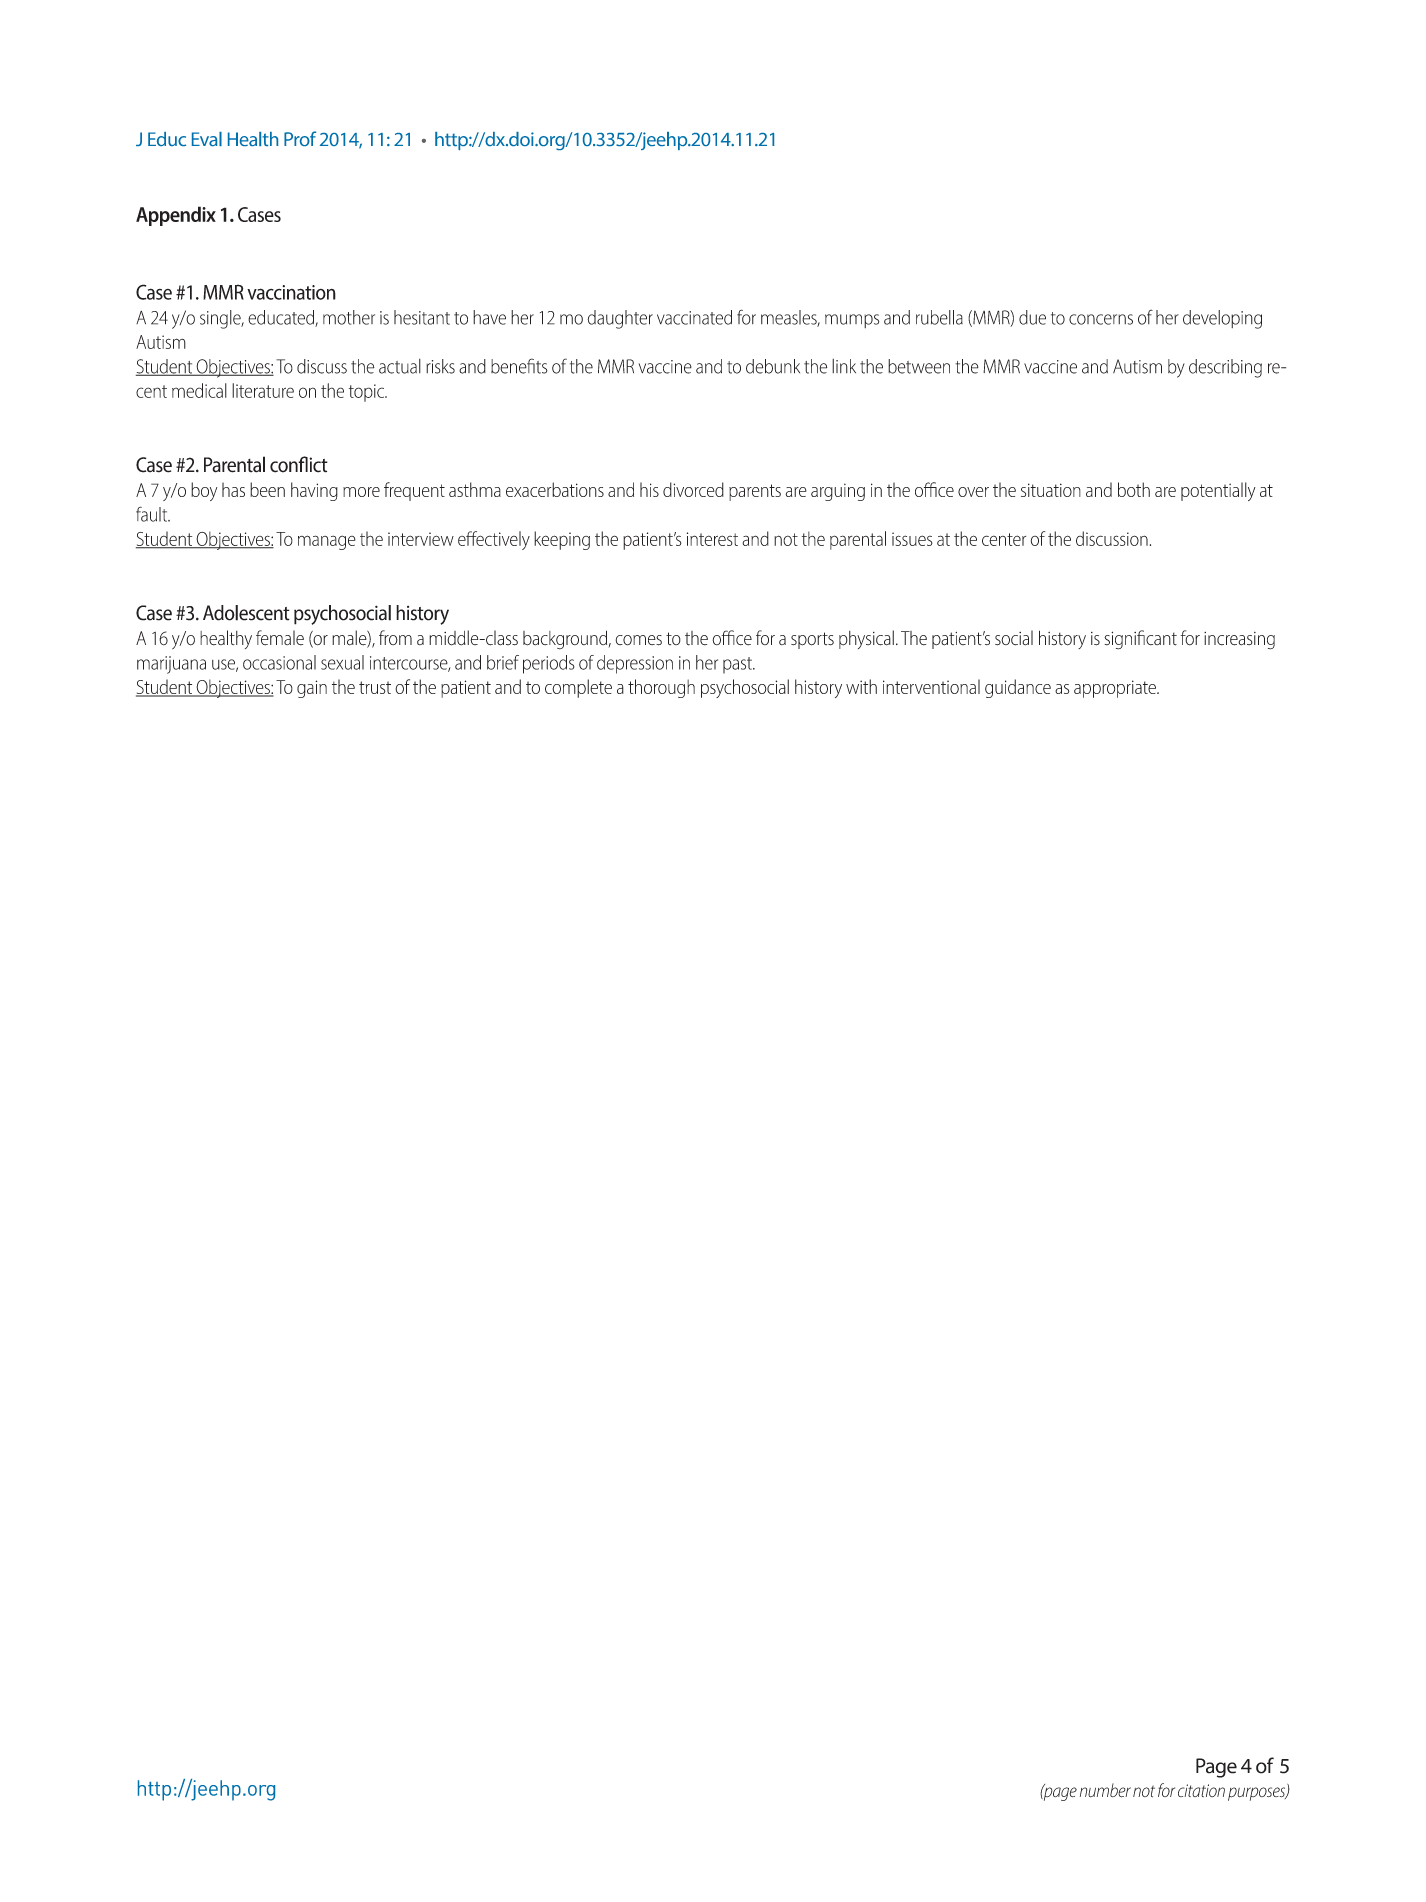  Describe the element at coordinates (694, 317) in the image. I see `vaccinated` at that location.
